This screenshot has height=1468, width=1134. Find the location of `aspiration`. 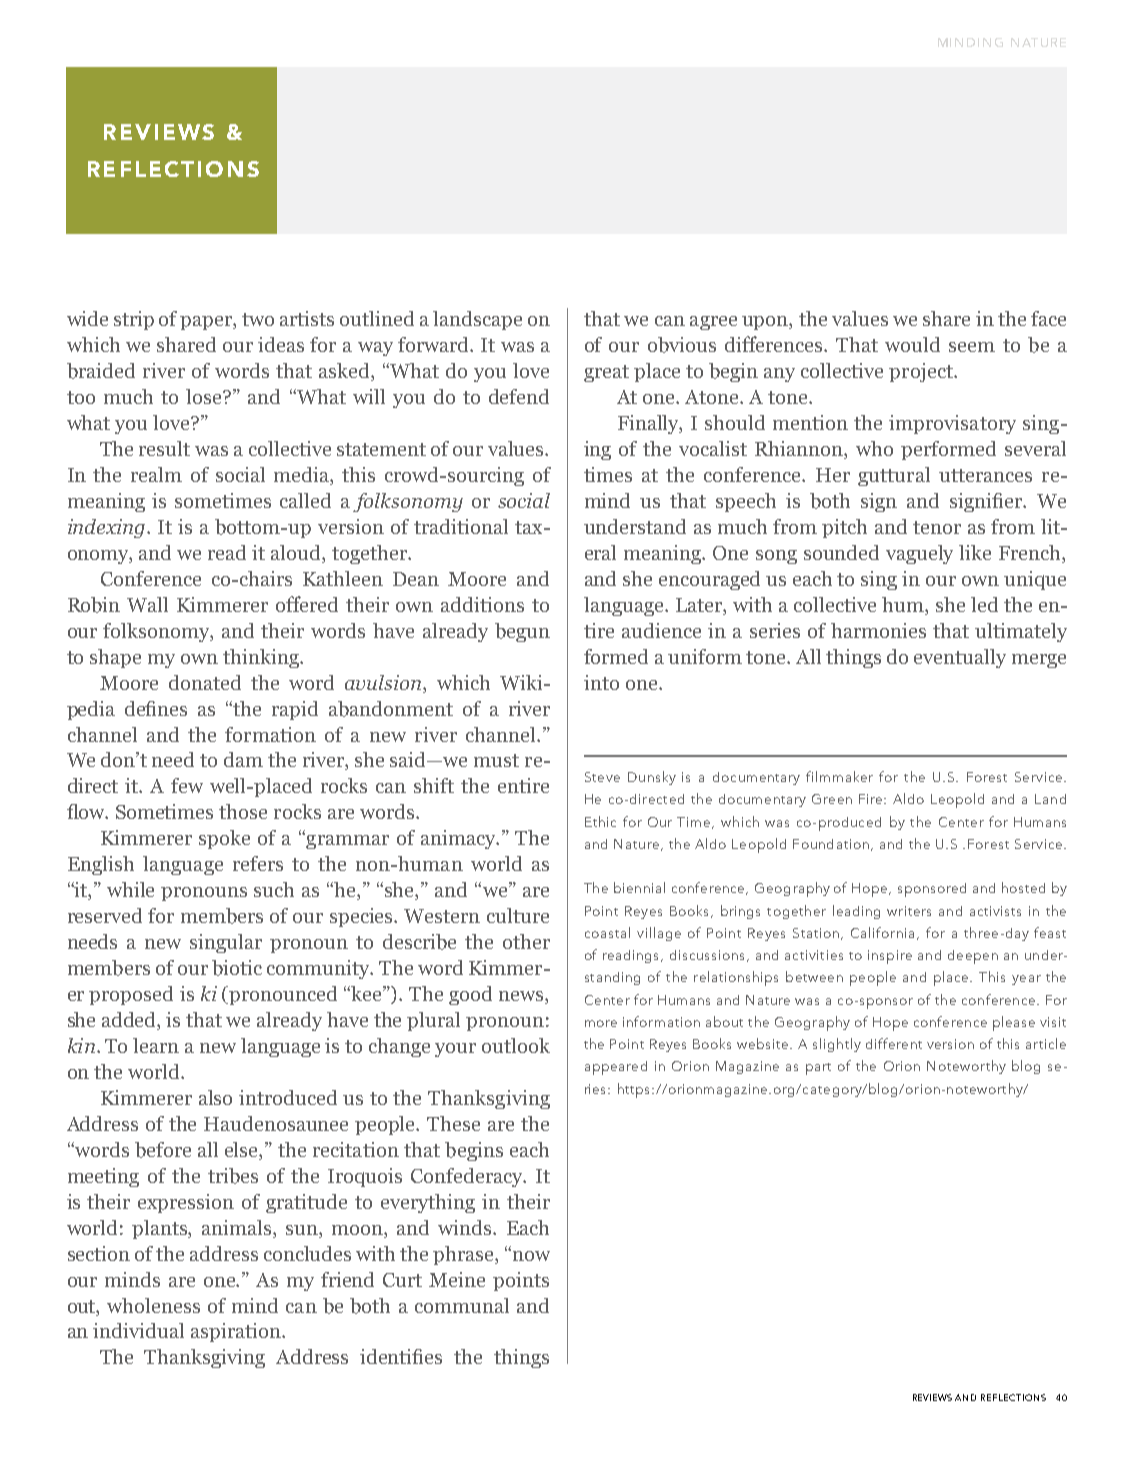

aspiration is located at coordinates (237, 1332).
